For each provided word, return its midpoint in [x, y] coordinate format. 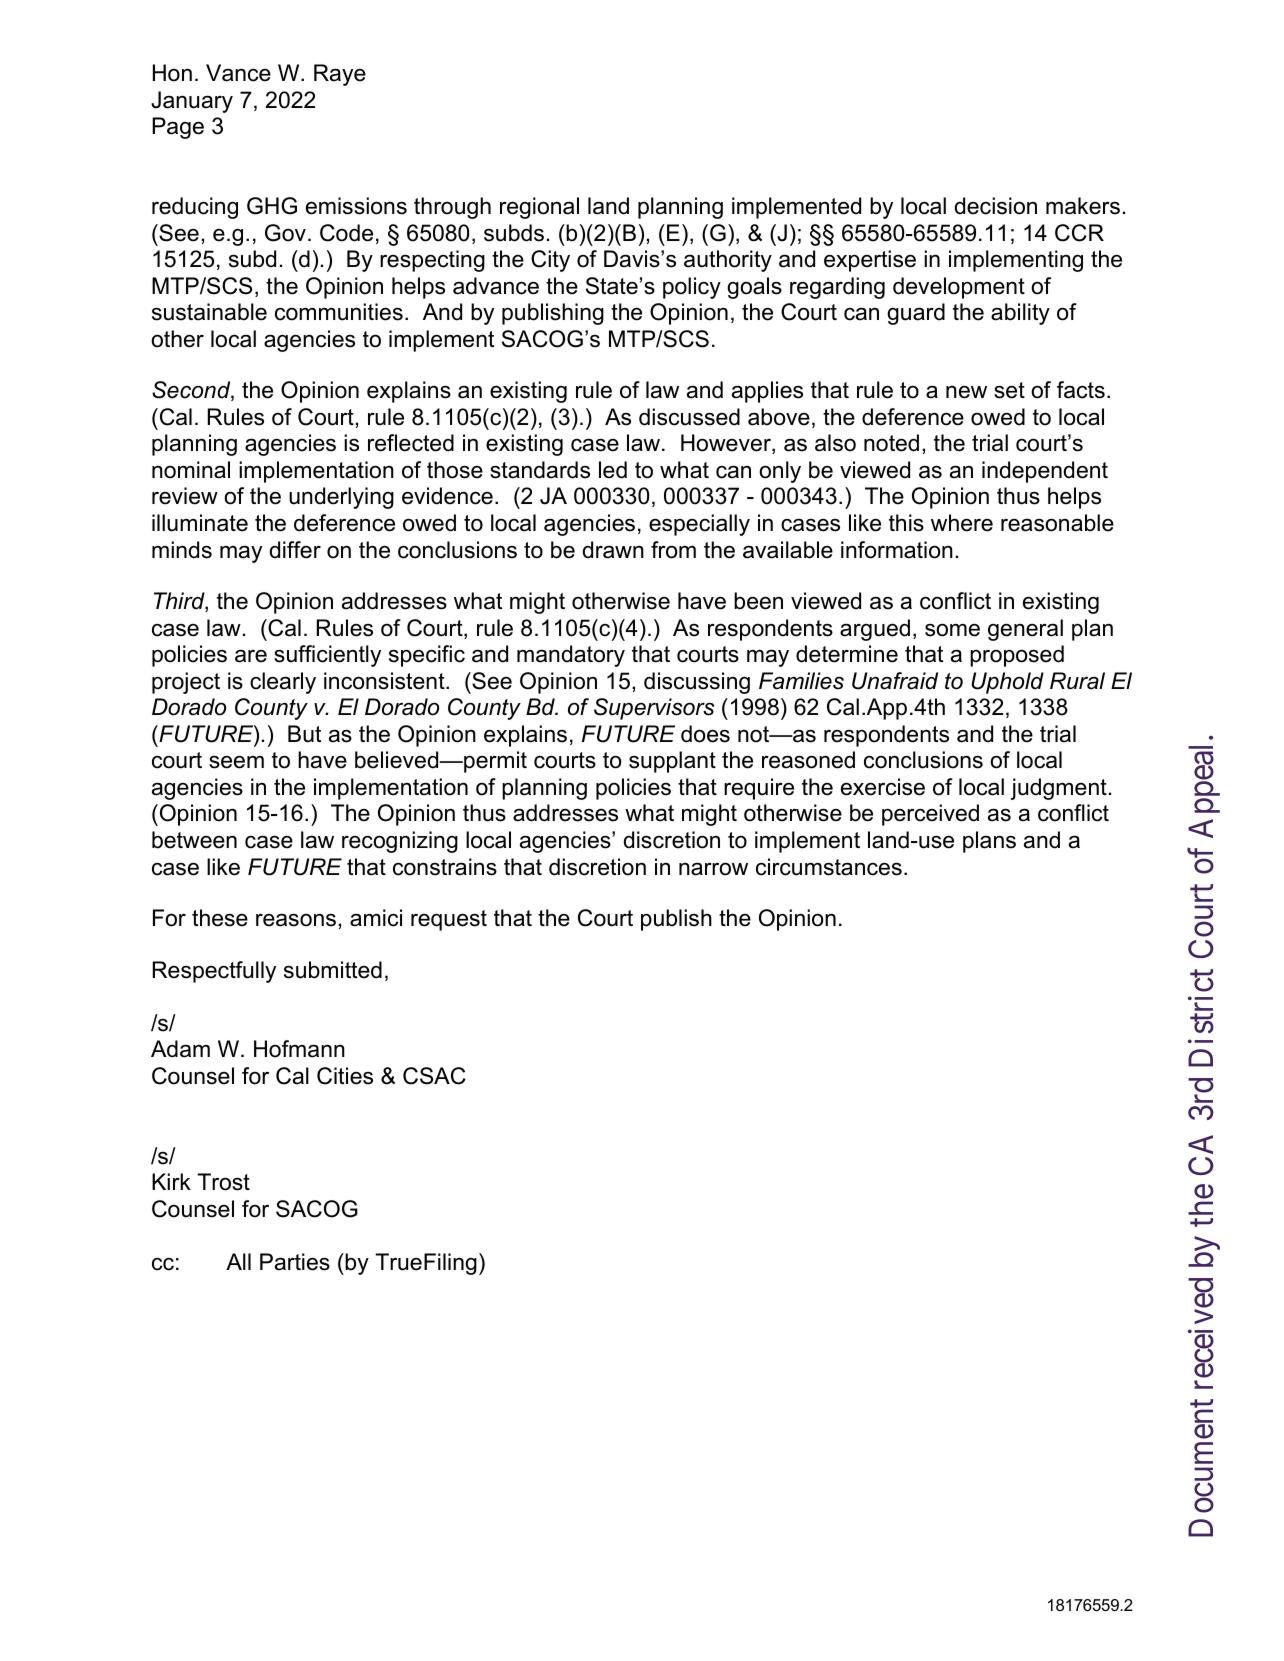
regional [539, 208]
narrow [713, 869]
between [194, 840]
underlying [341, 498]
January [192, 102]
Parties [295, 1262]
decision [996, 206]
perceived [930, 815]
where [962, 523]
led [613, 470]
